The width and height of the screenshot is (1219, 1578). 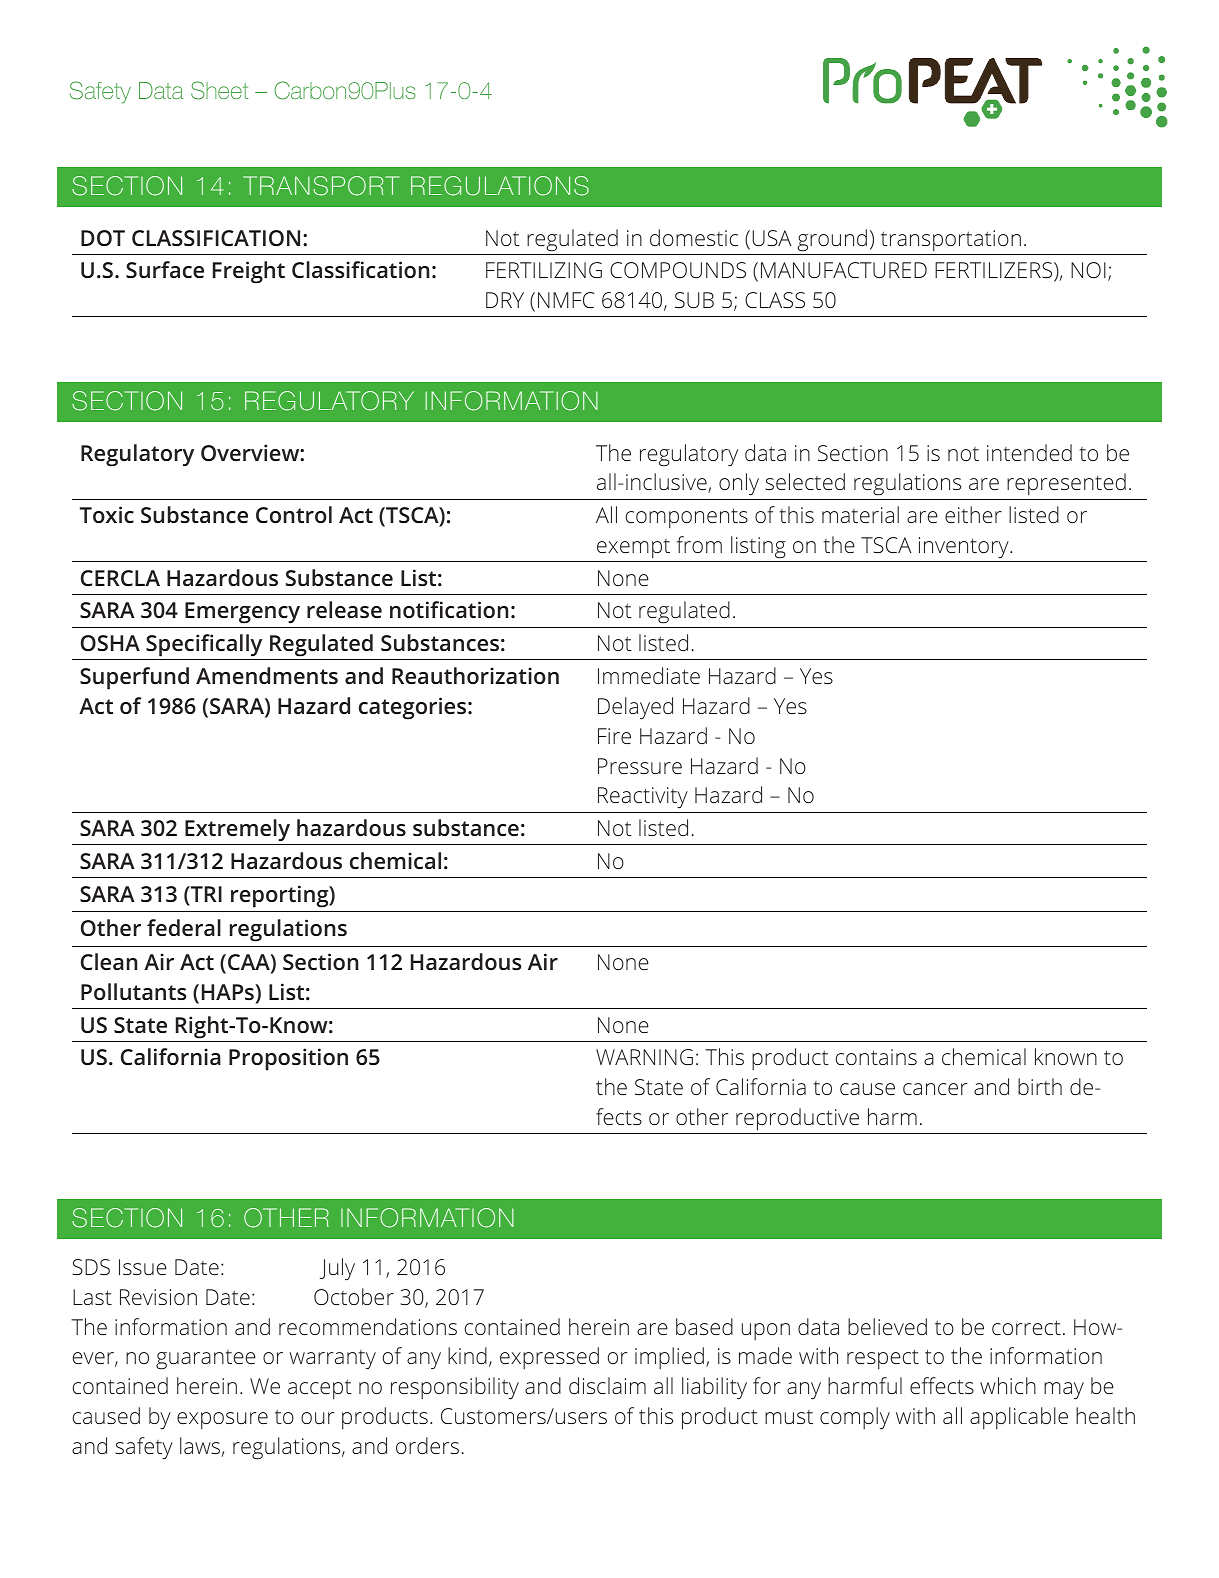 What do you see at coordinates (965, 547) in the screenshot?
I see `inventory` at bounding box center [965, 547].
